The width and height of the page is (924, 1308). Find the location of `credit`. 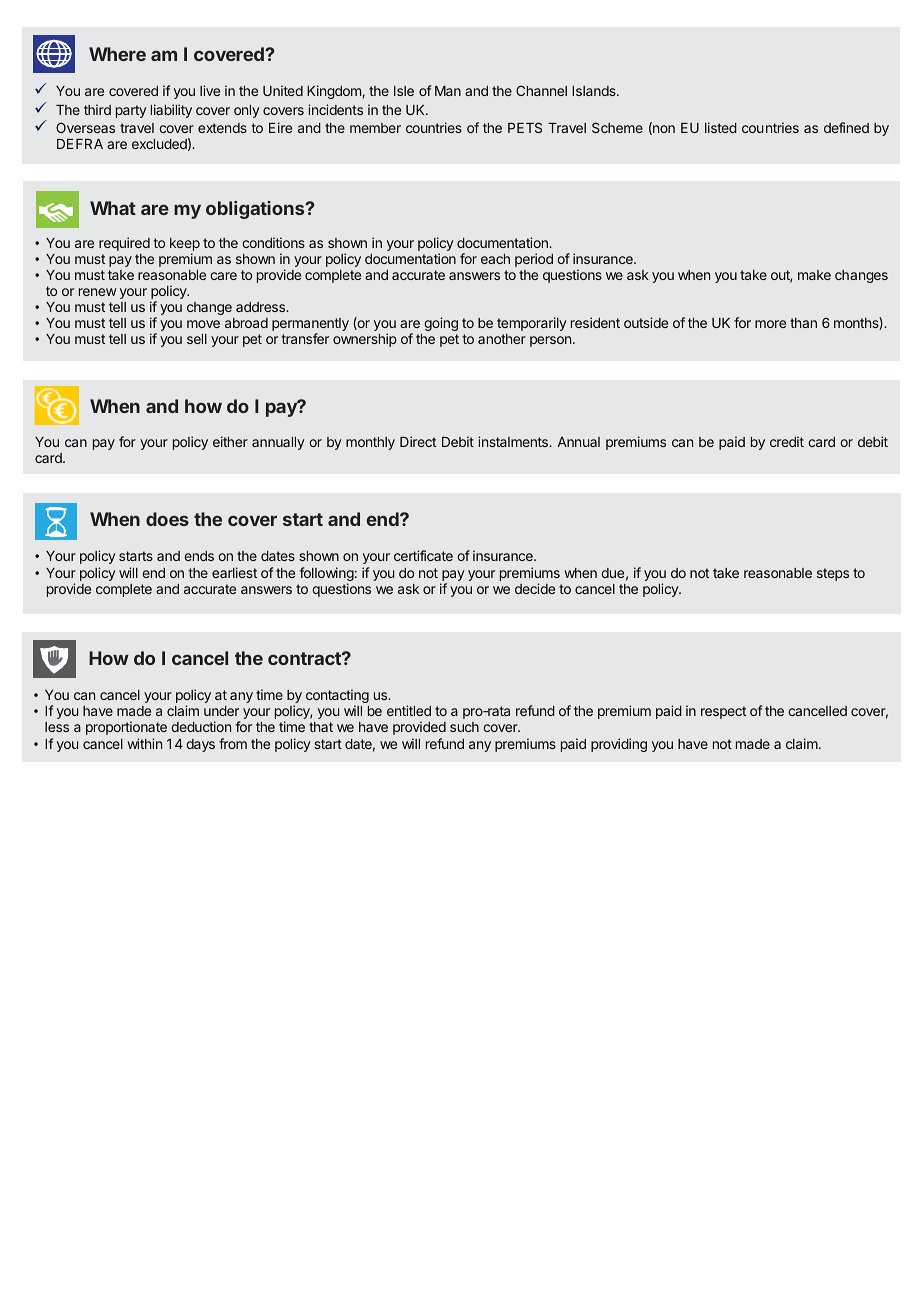

credit is located at coordinates (787, 441).
